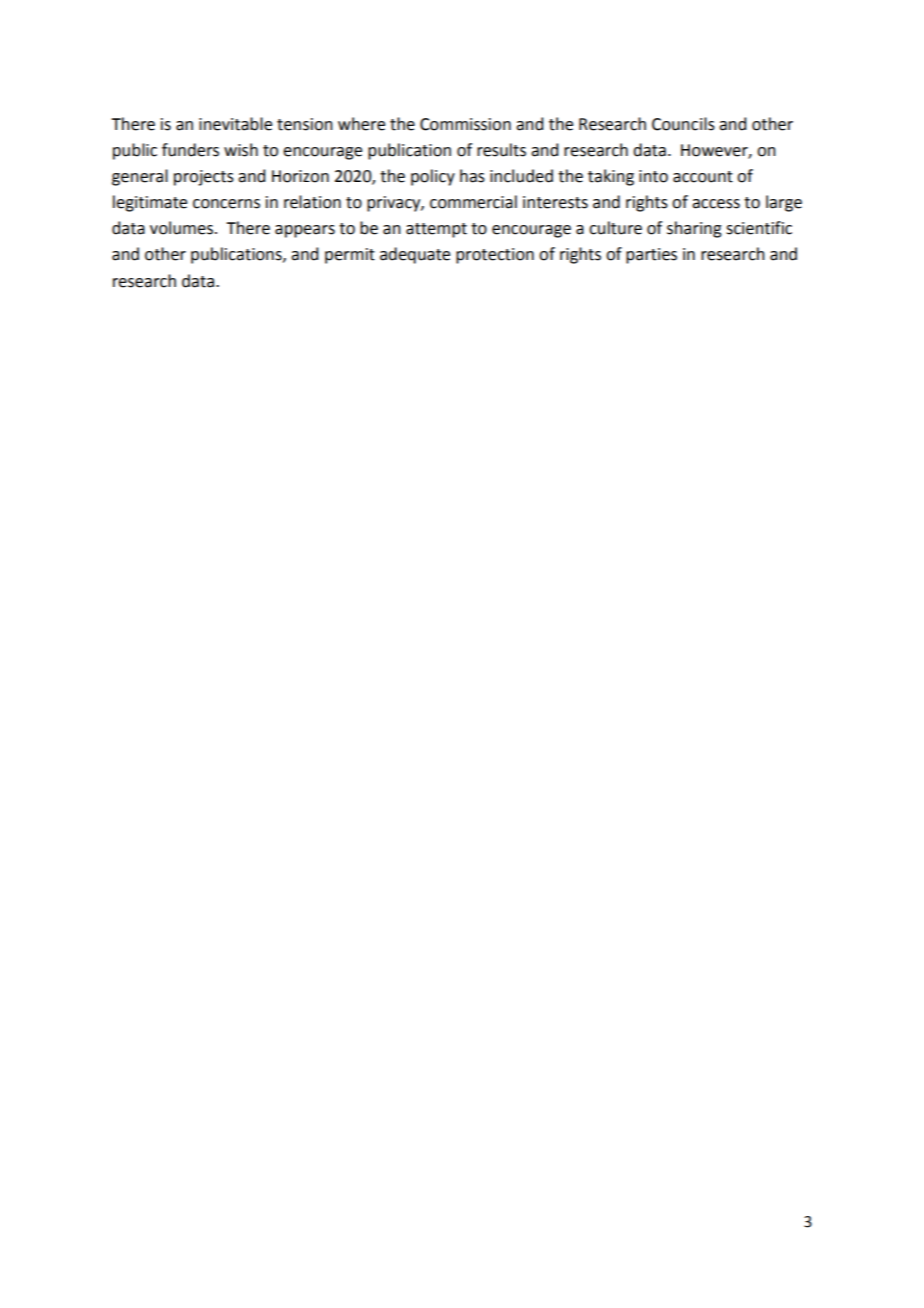 The height and width of the screenshot is (1308, 924). I want to click on sharing, so click(694, 229).
